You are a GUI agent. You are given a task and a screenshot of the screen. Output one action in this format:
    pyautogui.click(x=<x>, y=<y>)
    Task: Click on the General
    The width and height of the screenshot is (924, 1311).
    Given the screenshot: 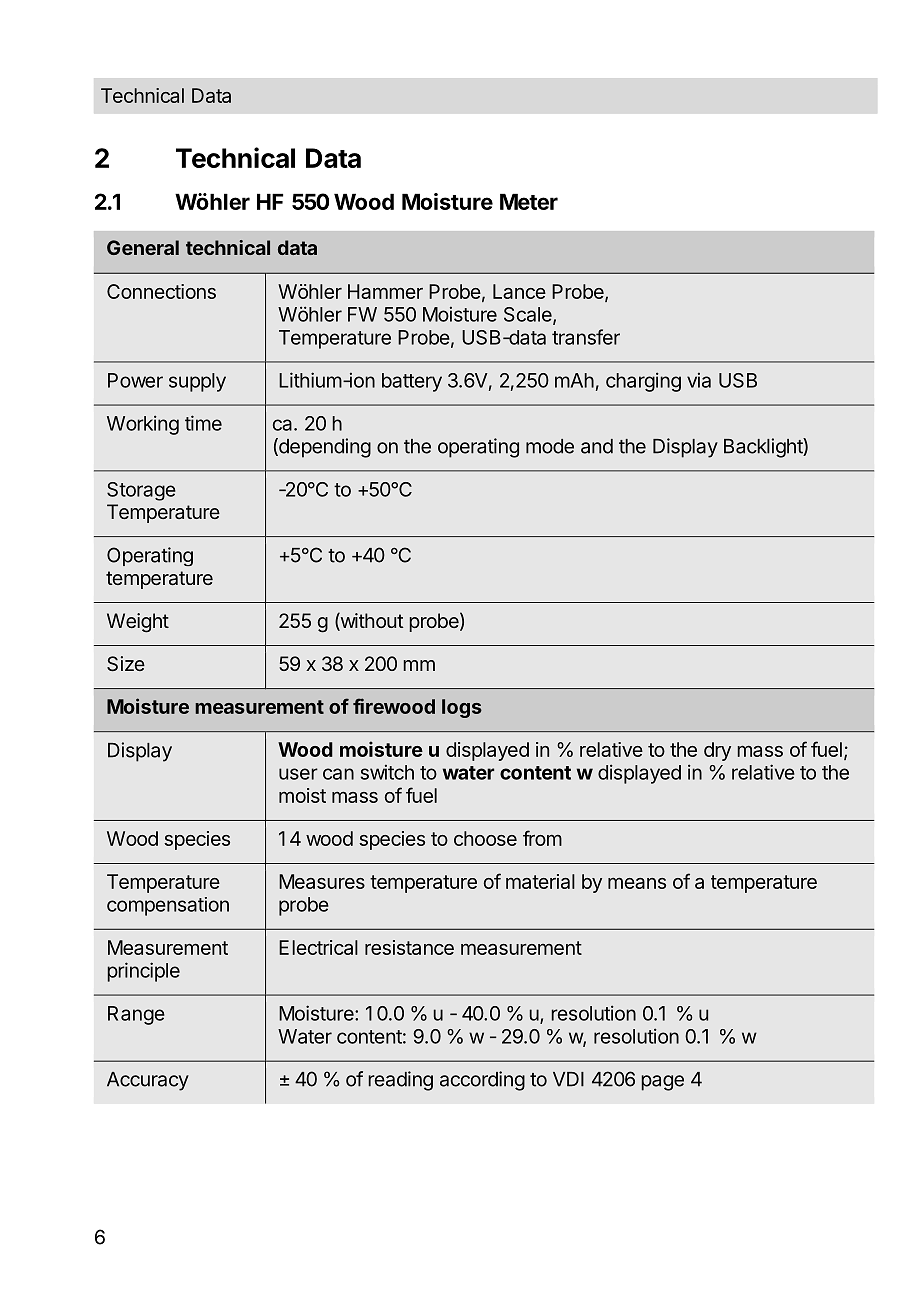 What is the action you would take?
    pyautogui.click(x=143, y=247)
